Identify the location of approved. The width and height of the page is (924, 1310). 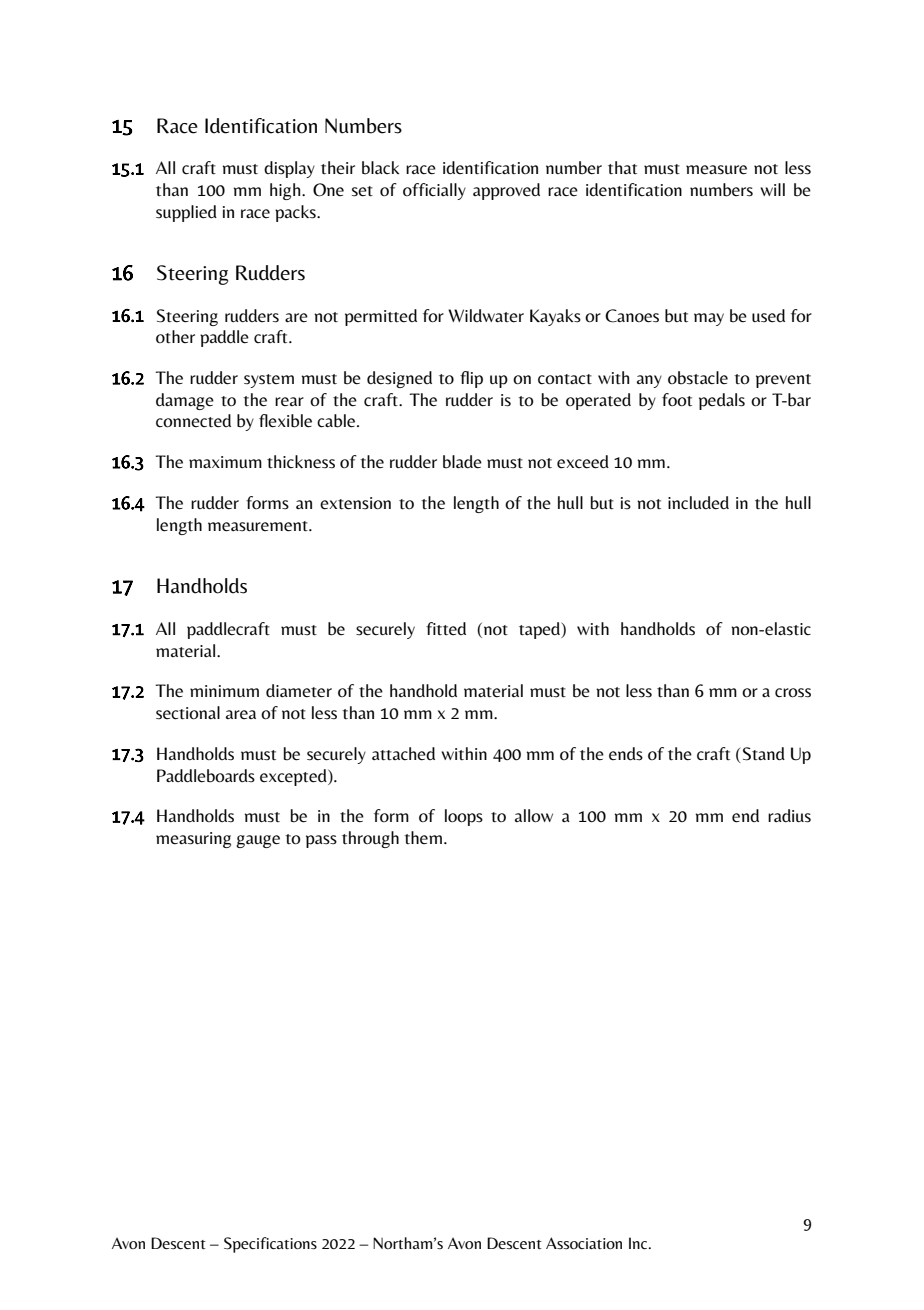
(506, 191).
